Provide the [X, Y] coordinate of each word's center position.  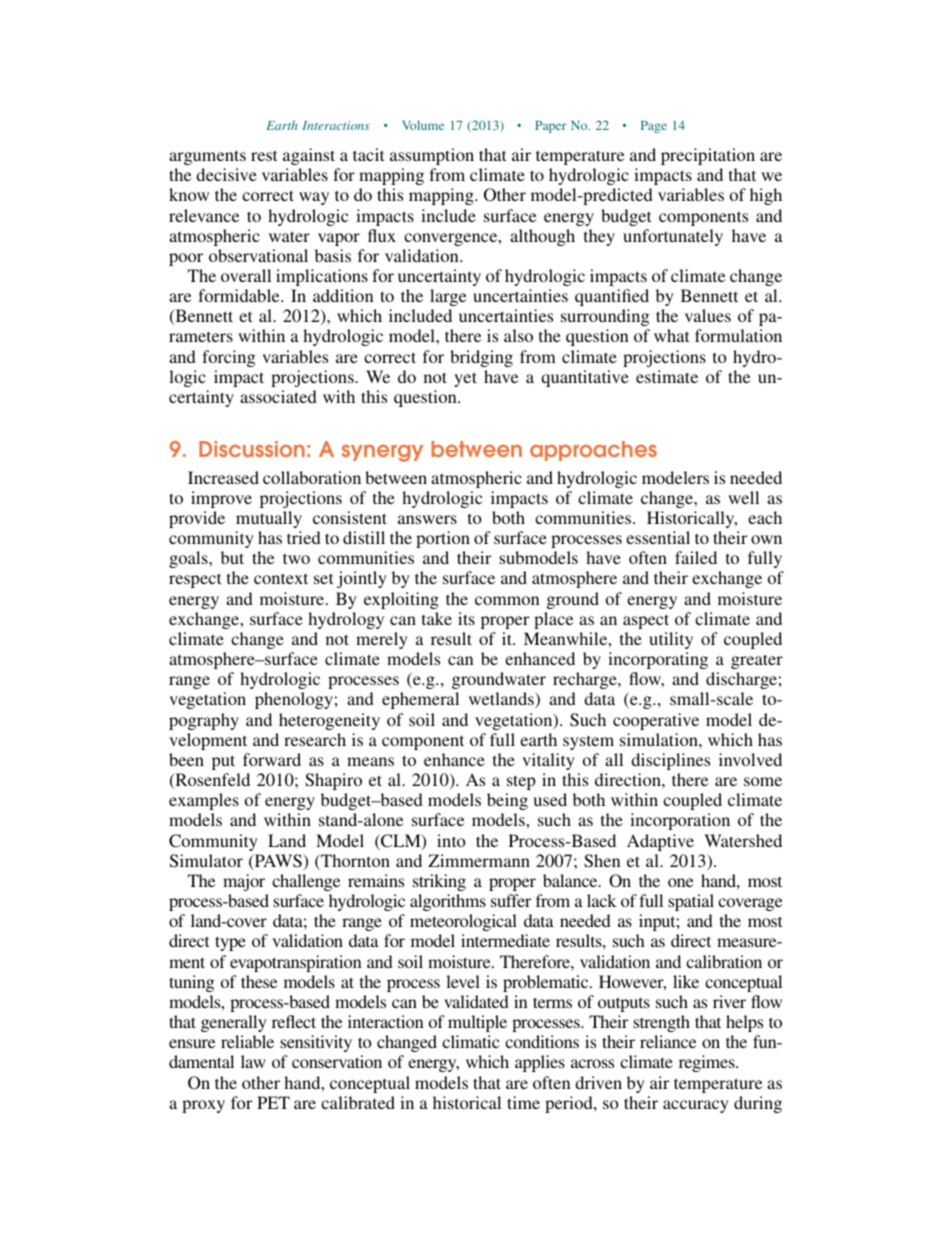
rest [264, 155]
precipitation [708, 156]
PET [273, 1102]
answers [427, 519]
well [743, 497]
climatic [470, 1041]
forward [272, 759]
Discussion [252, 449]
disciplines [670, 761]
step [521, 782]
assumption [432, 156]
